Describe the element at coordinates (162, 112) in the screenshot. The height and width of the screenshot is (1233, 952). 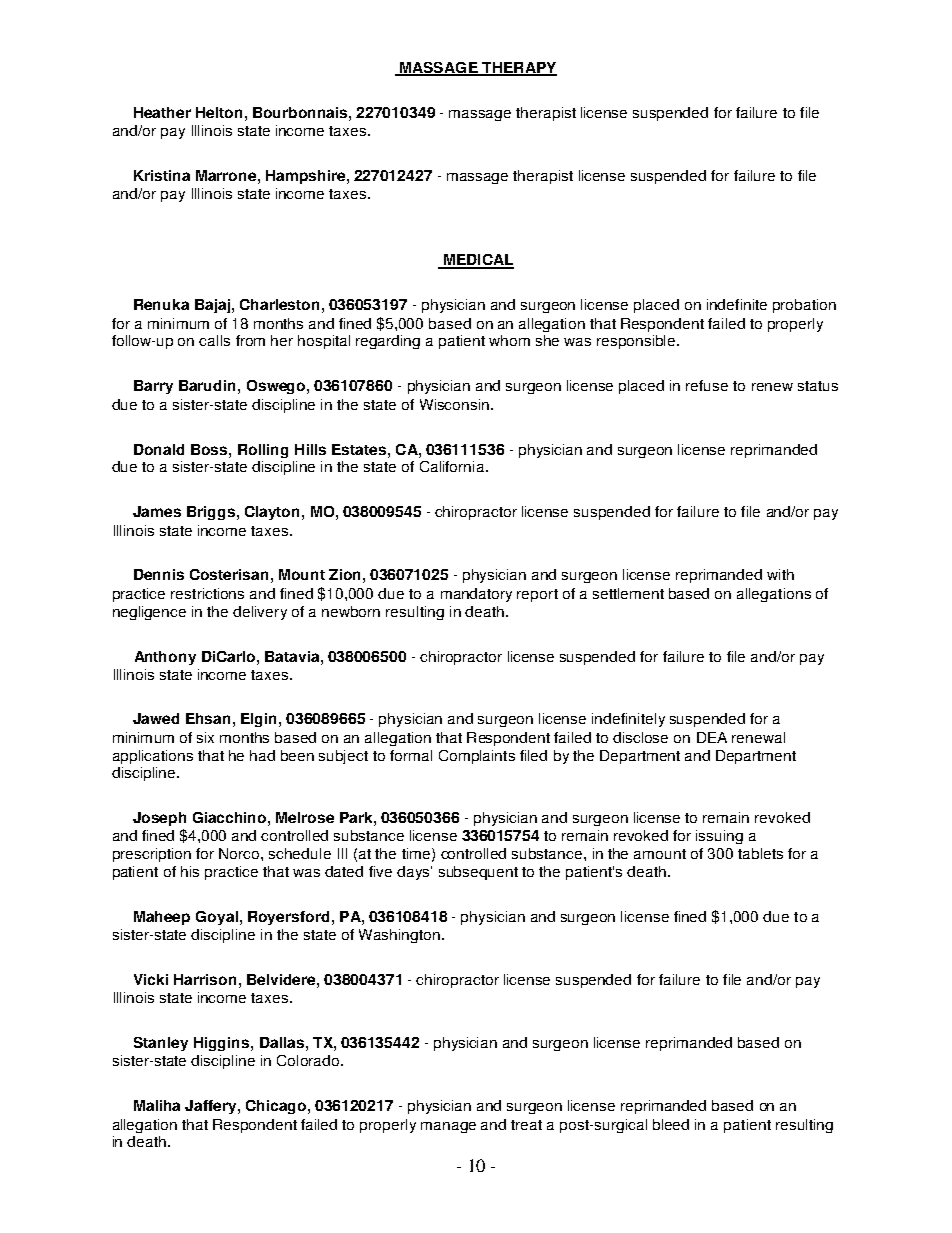
I see `Heather` at that location.
